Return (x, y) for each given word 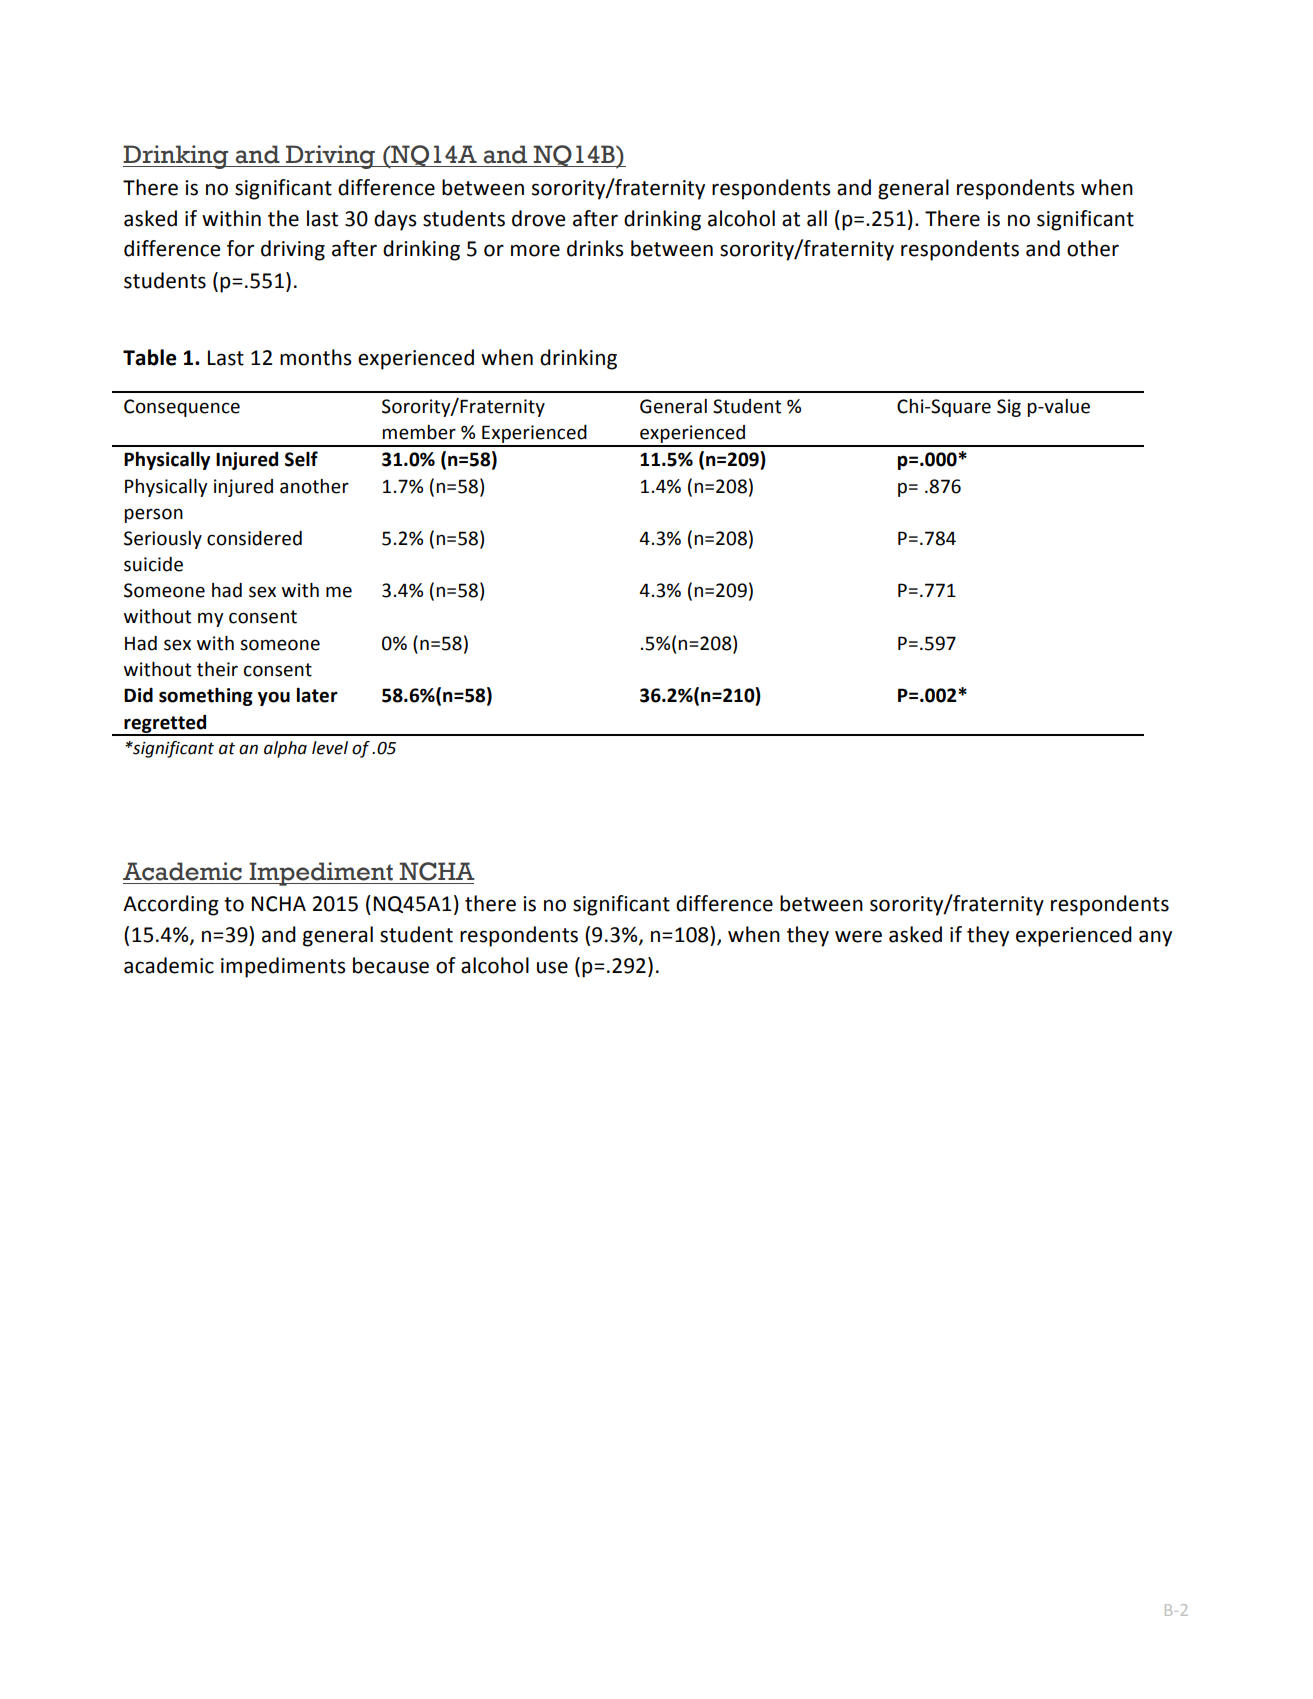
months (315, 357)
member (419, 432)
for (240, 248)
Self (301, 459)
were (858, 936)
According (171, 905)
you (274, 698)
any (1155, 938)
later (317, 695)
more (535, 250)
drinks (595, 248)
